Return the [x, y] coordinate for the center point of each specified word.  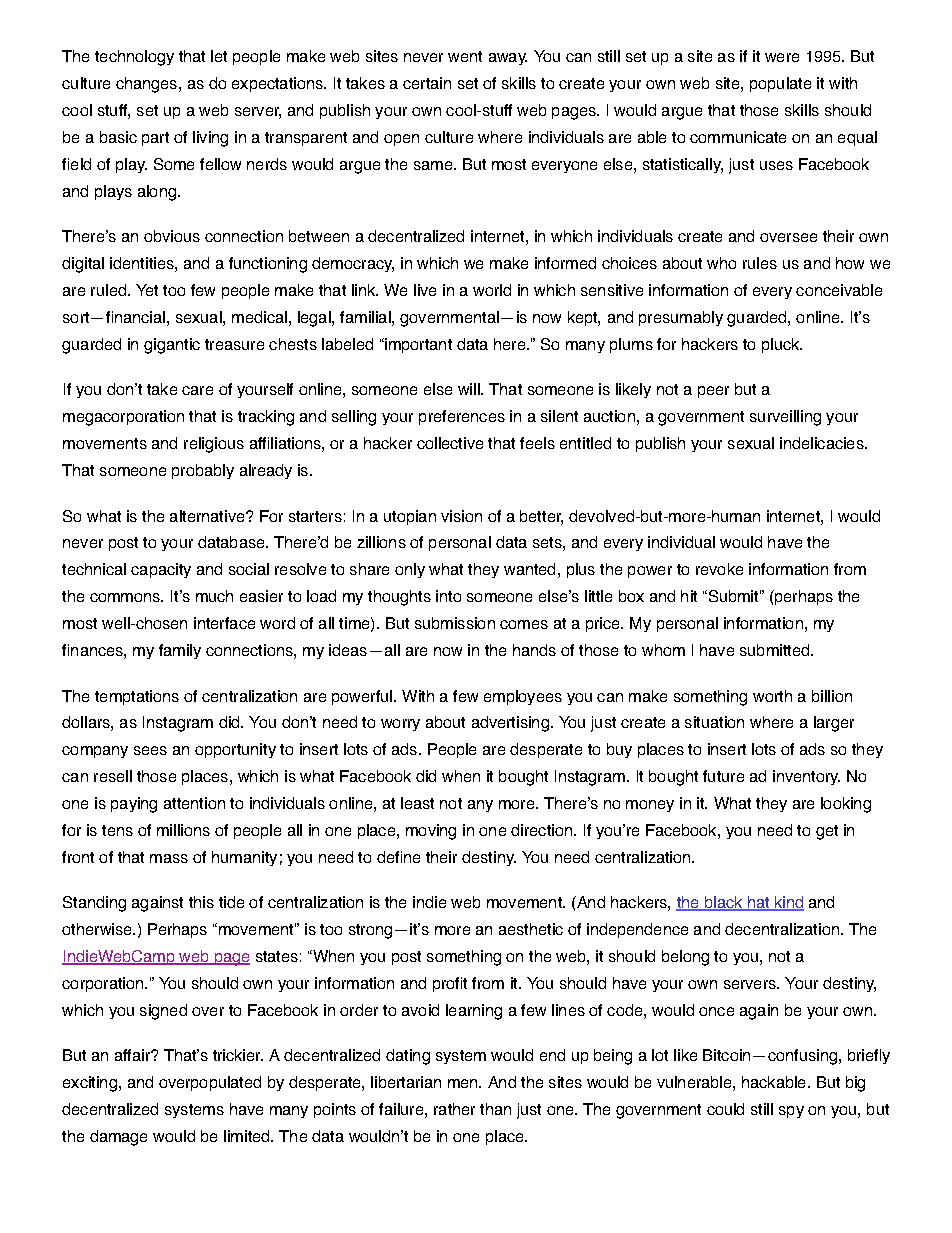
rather [454, 1109]
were [782, 57]
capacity [161, 570]
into [448, 596]
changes [148, 85]
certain [427, 83]
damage [118, 1138]
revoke [719, 569]
